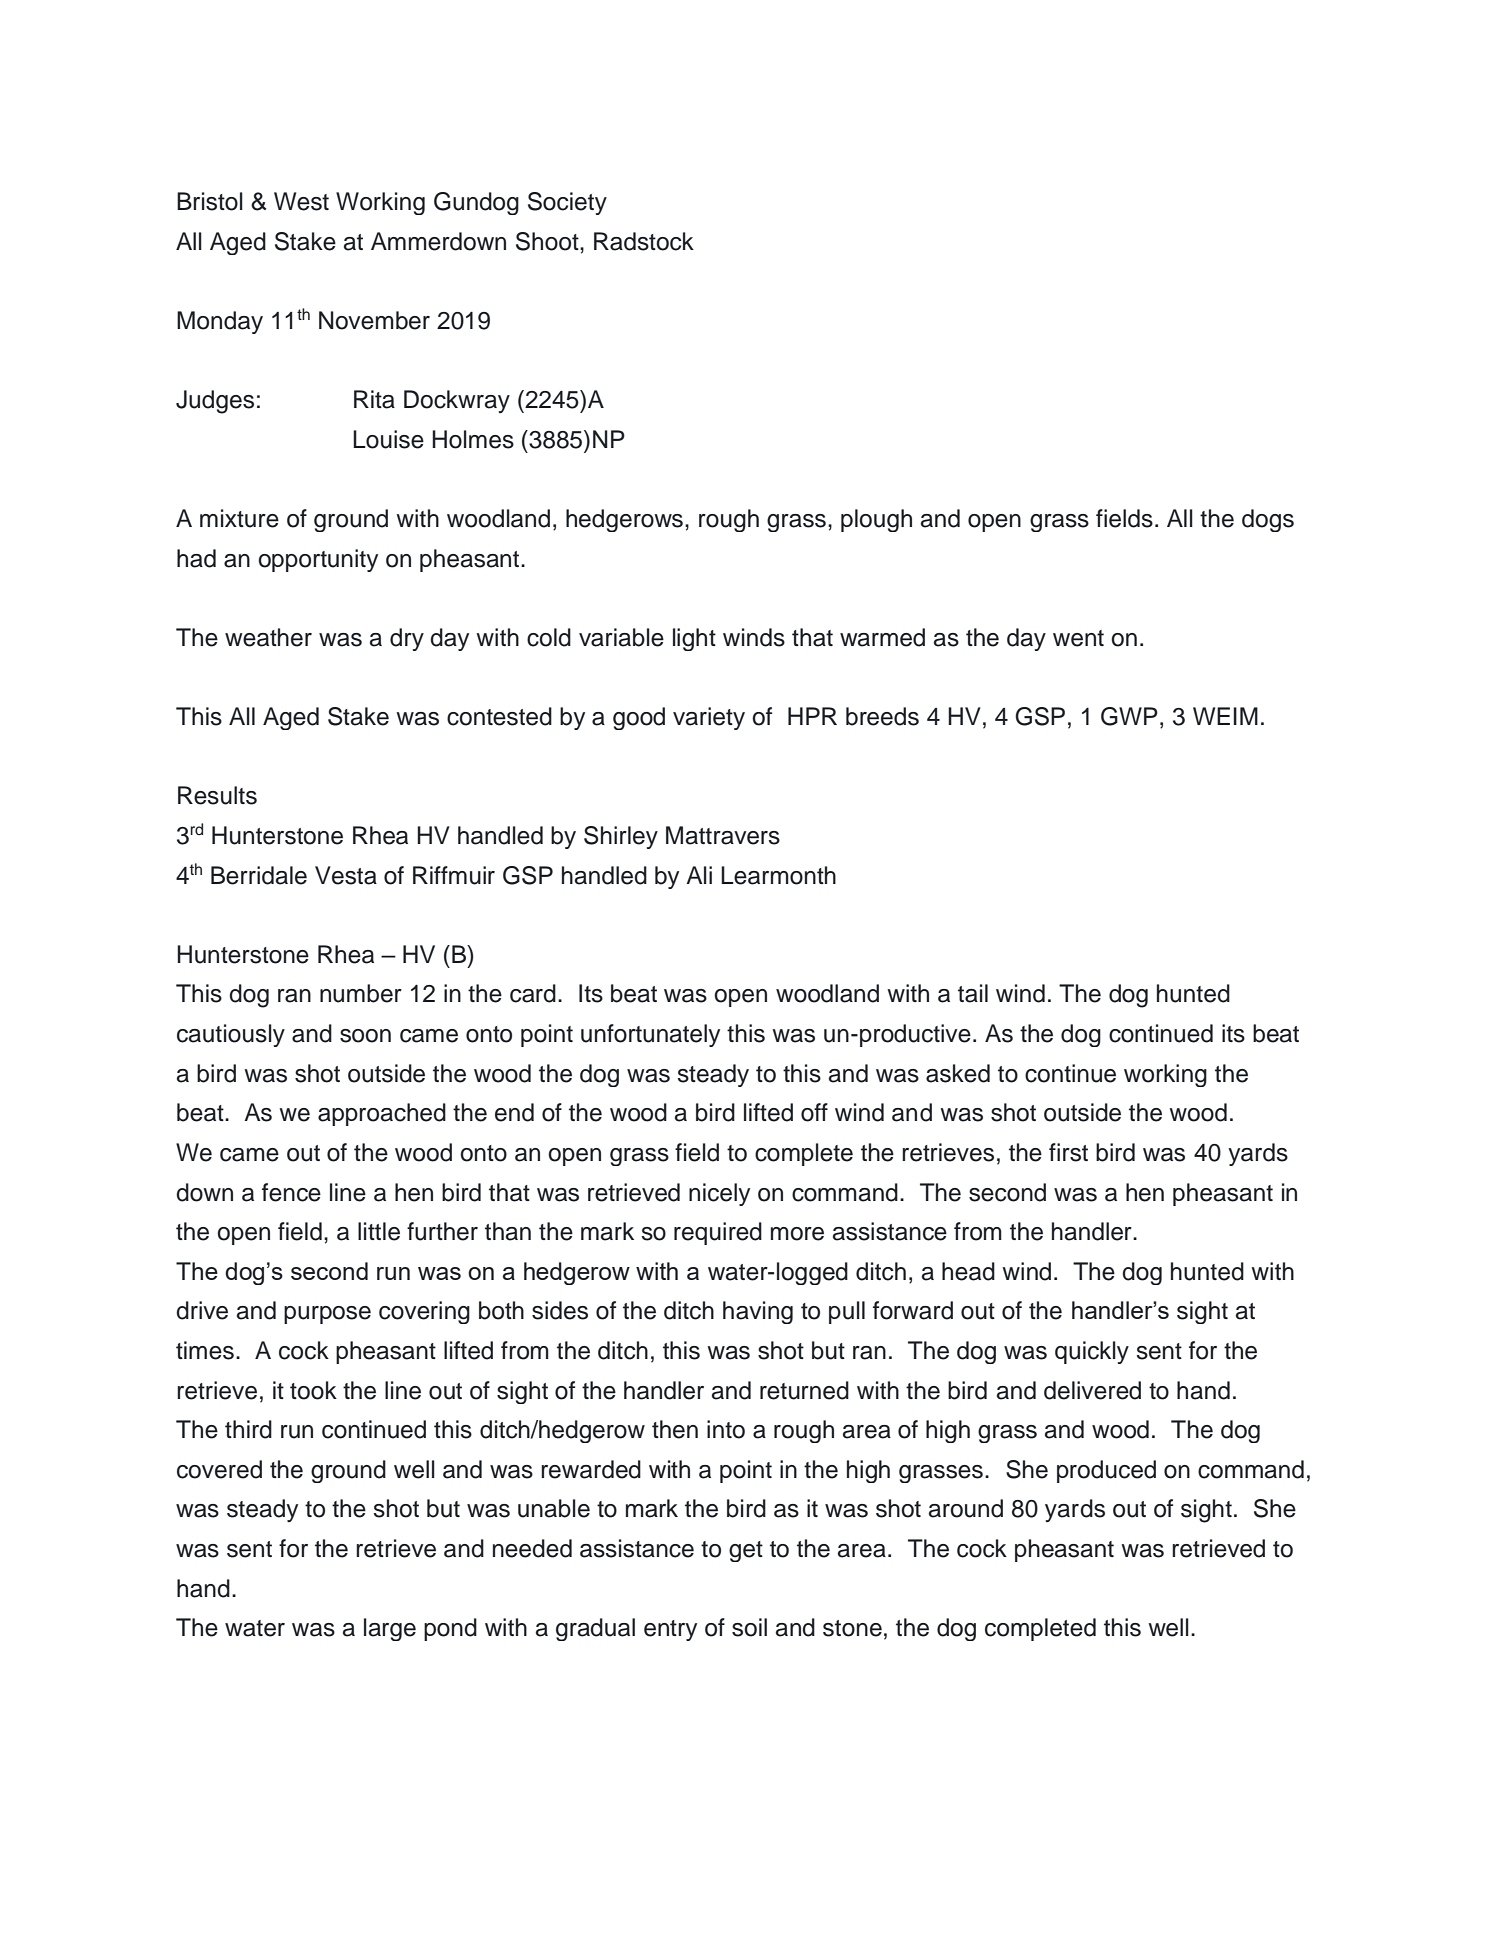  Describe the element at coordinates (382, 1114) in the screenshot. I see `approached` at that location.
